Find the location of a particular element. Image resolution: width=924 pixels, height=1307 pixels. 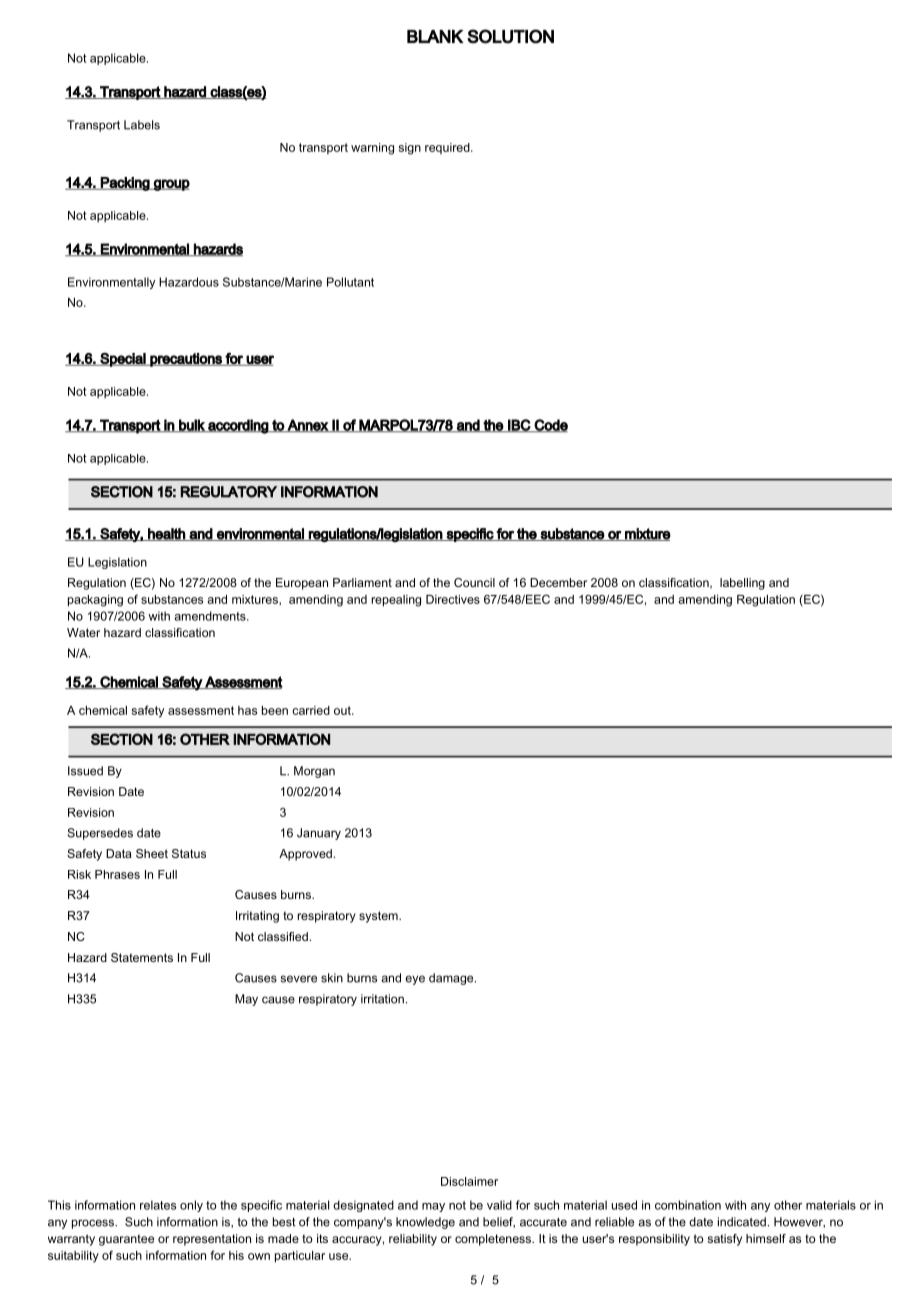

knowledge is located at coordinates (425, 1223).
